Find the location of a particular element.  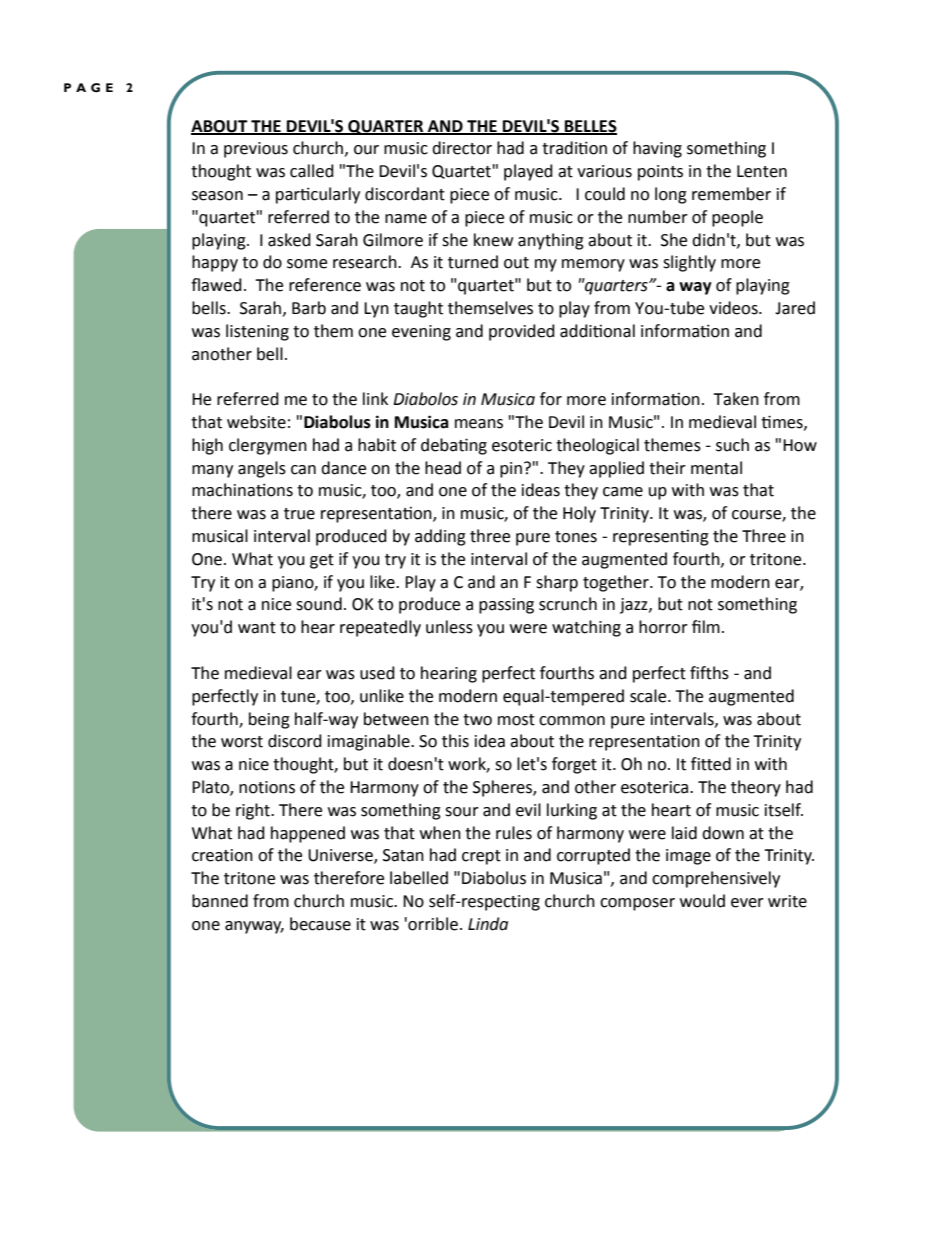

Linda is located at coordinates (488, 924).
